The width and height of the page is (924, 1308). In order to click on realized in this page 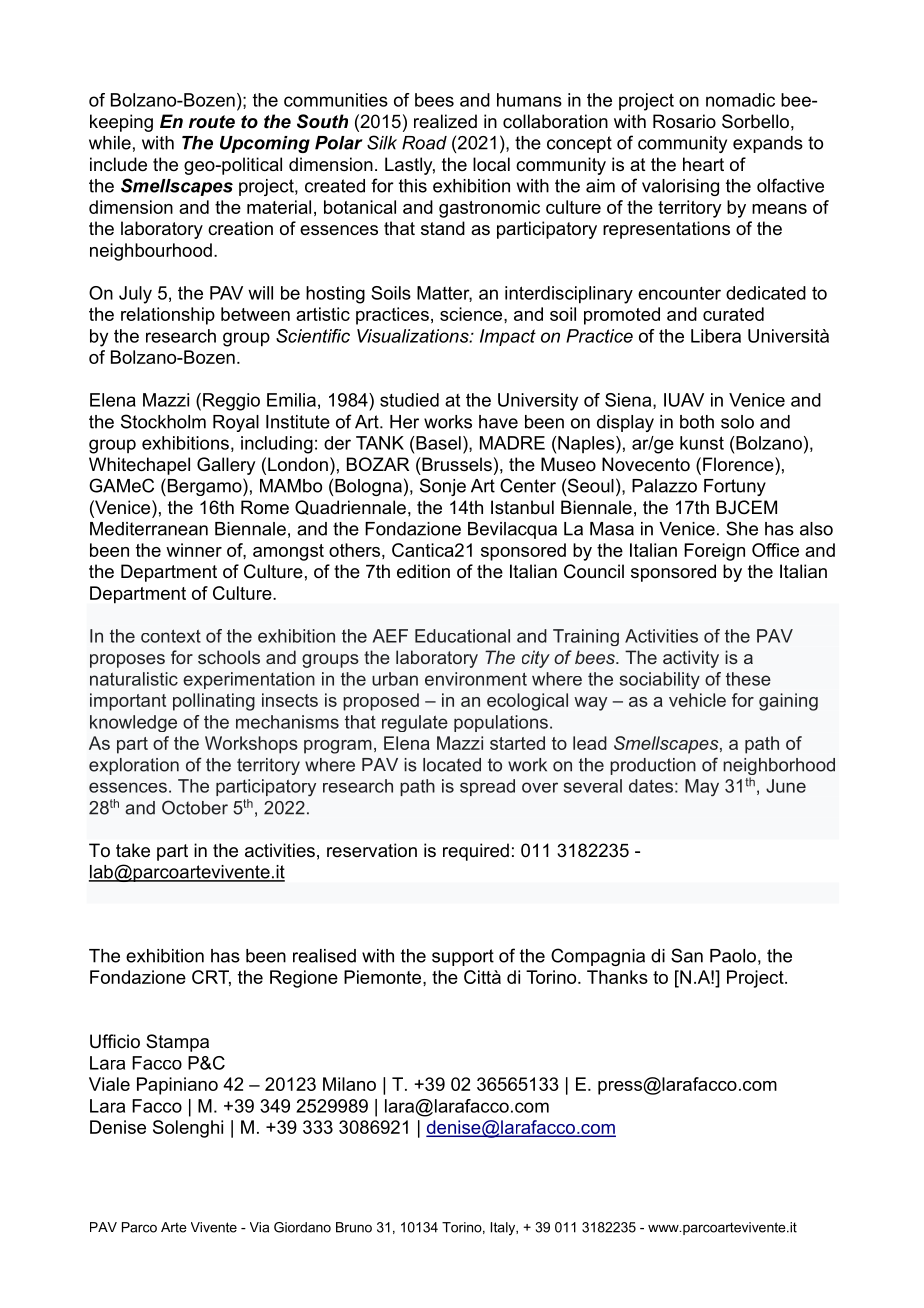, I will do `click(445, 121)`.
